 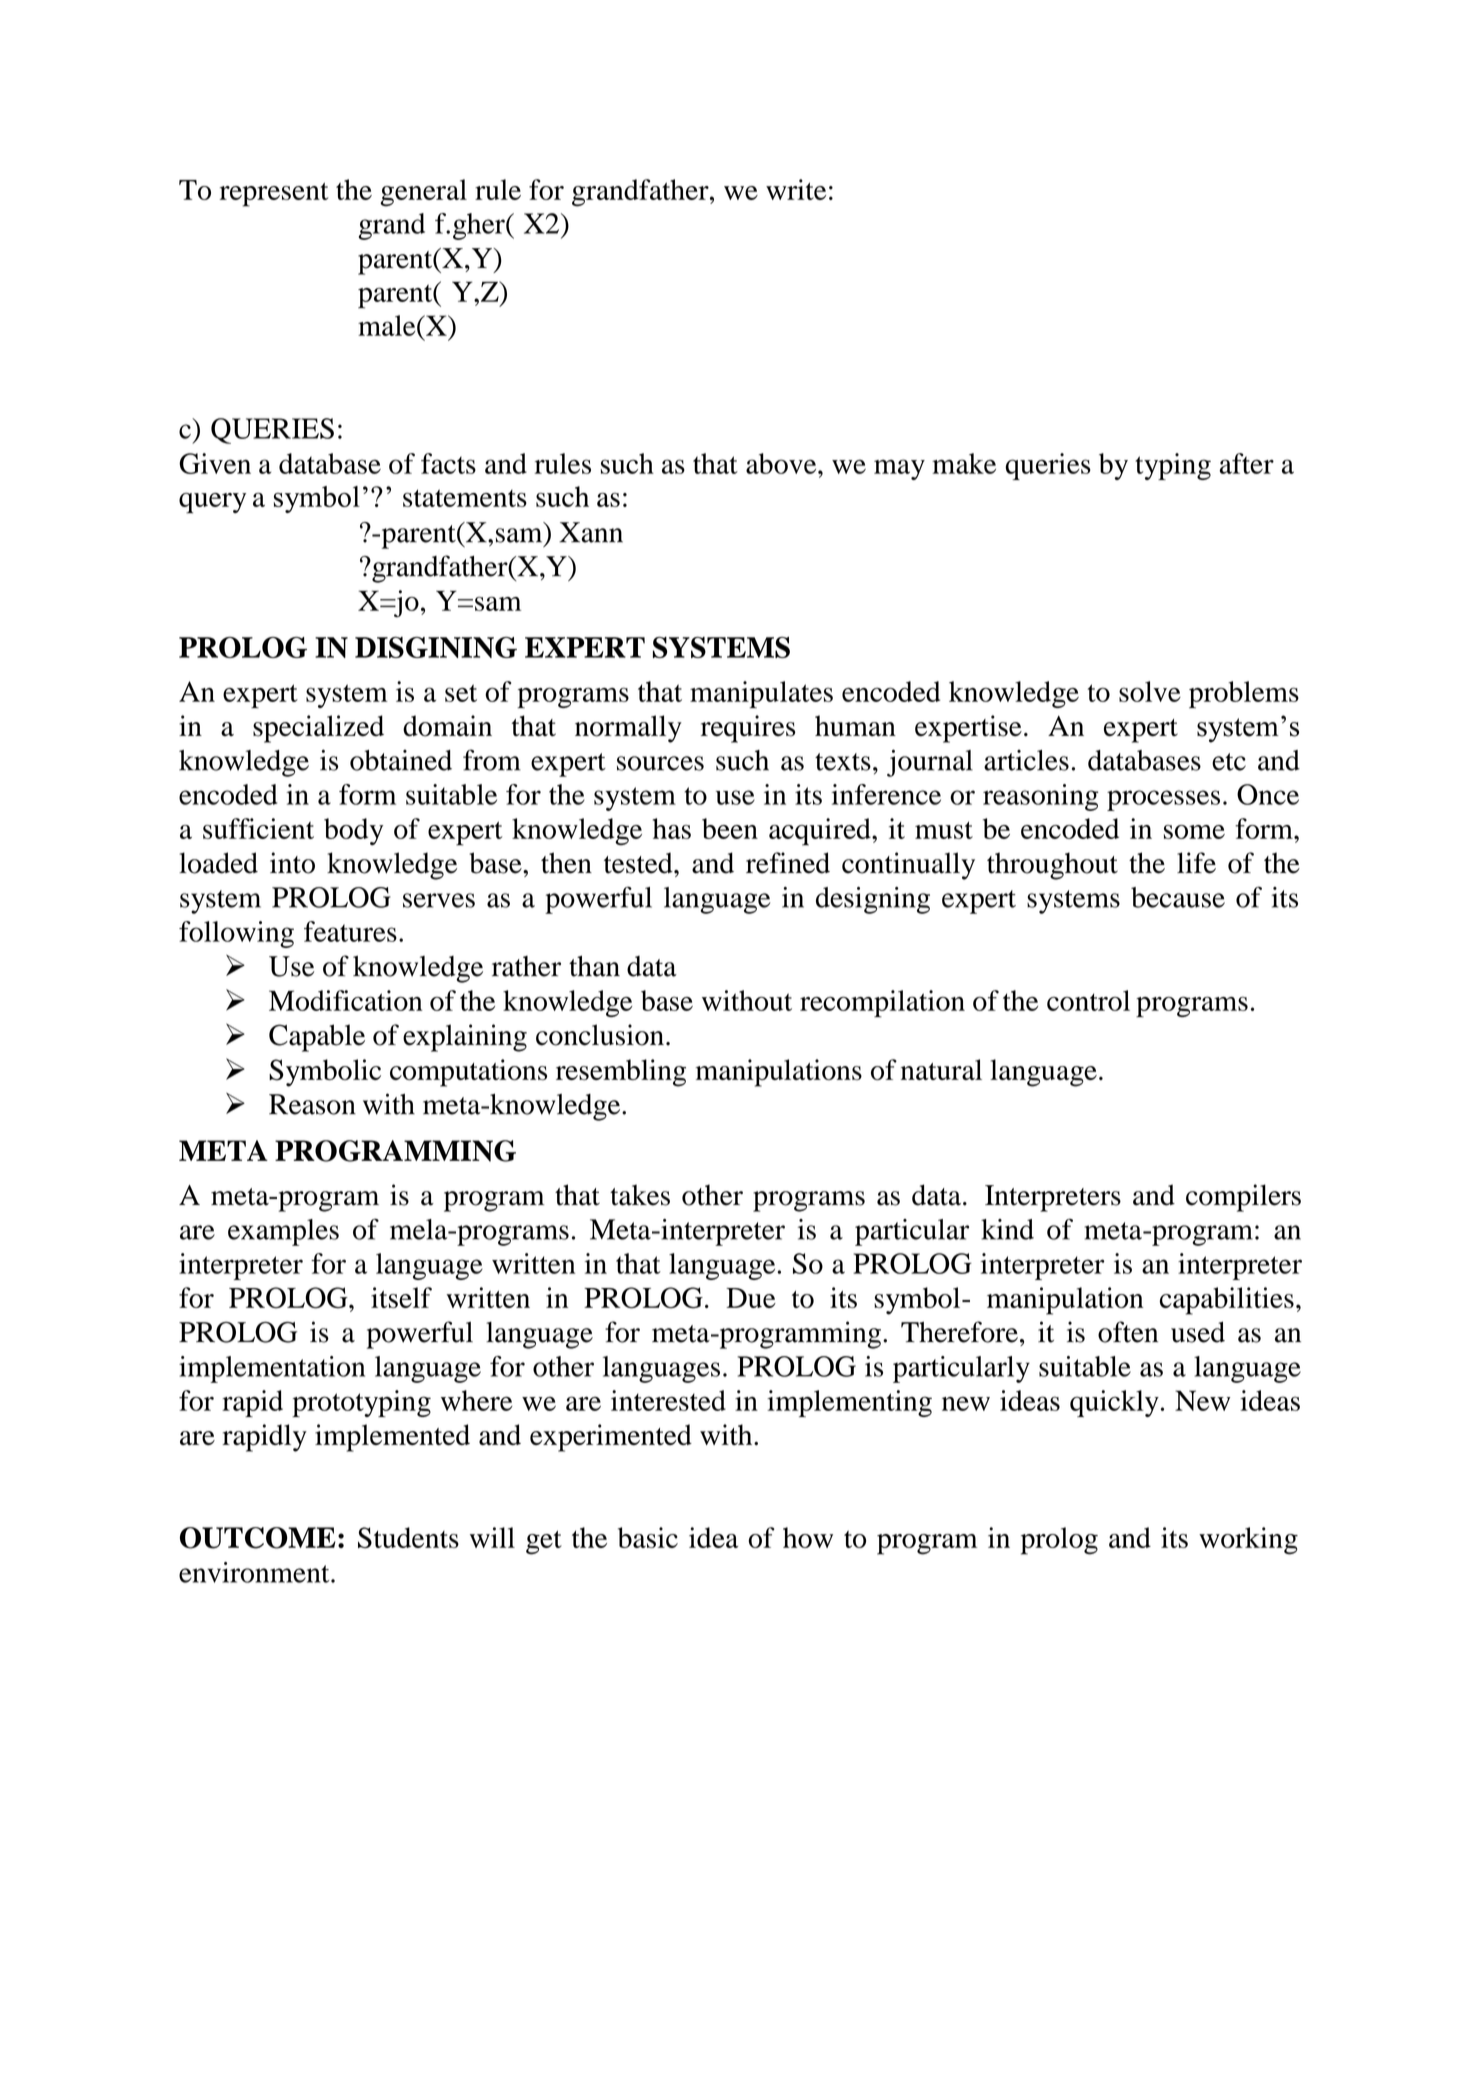 I want to click on after, so click(x=1246, y=463).
